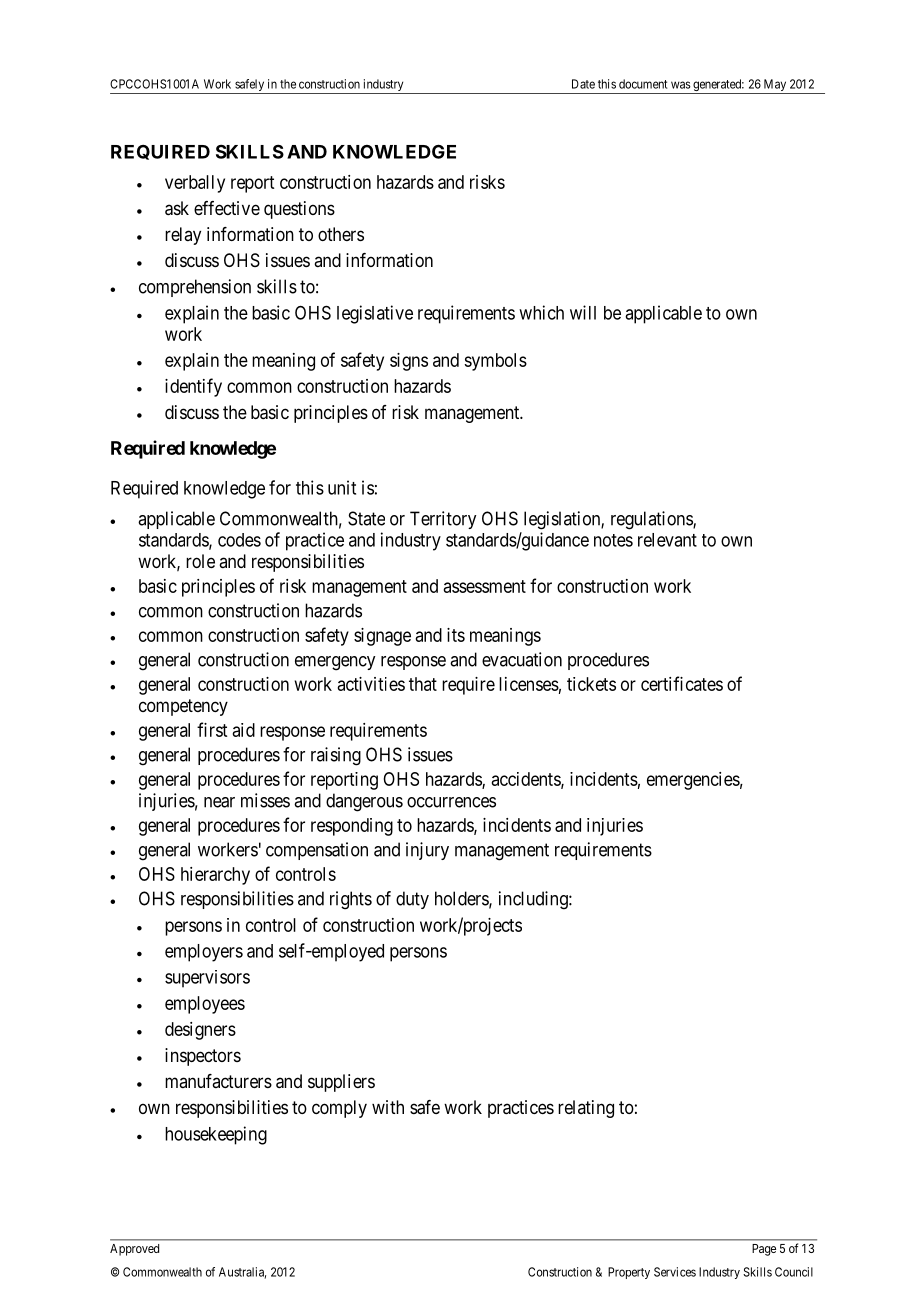 The width and height of the screenshot is (924, 1307). I want to click on Territory, so click(443, 520).
